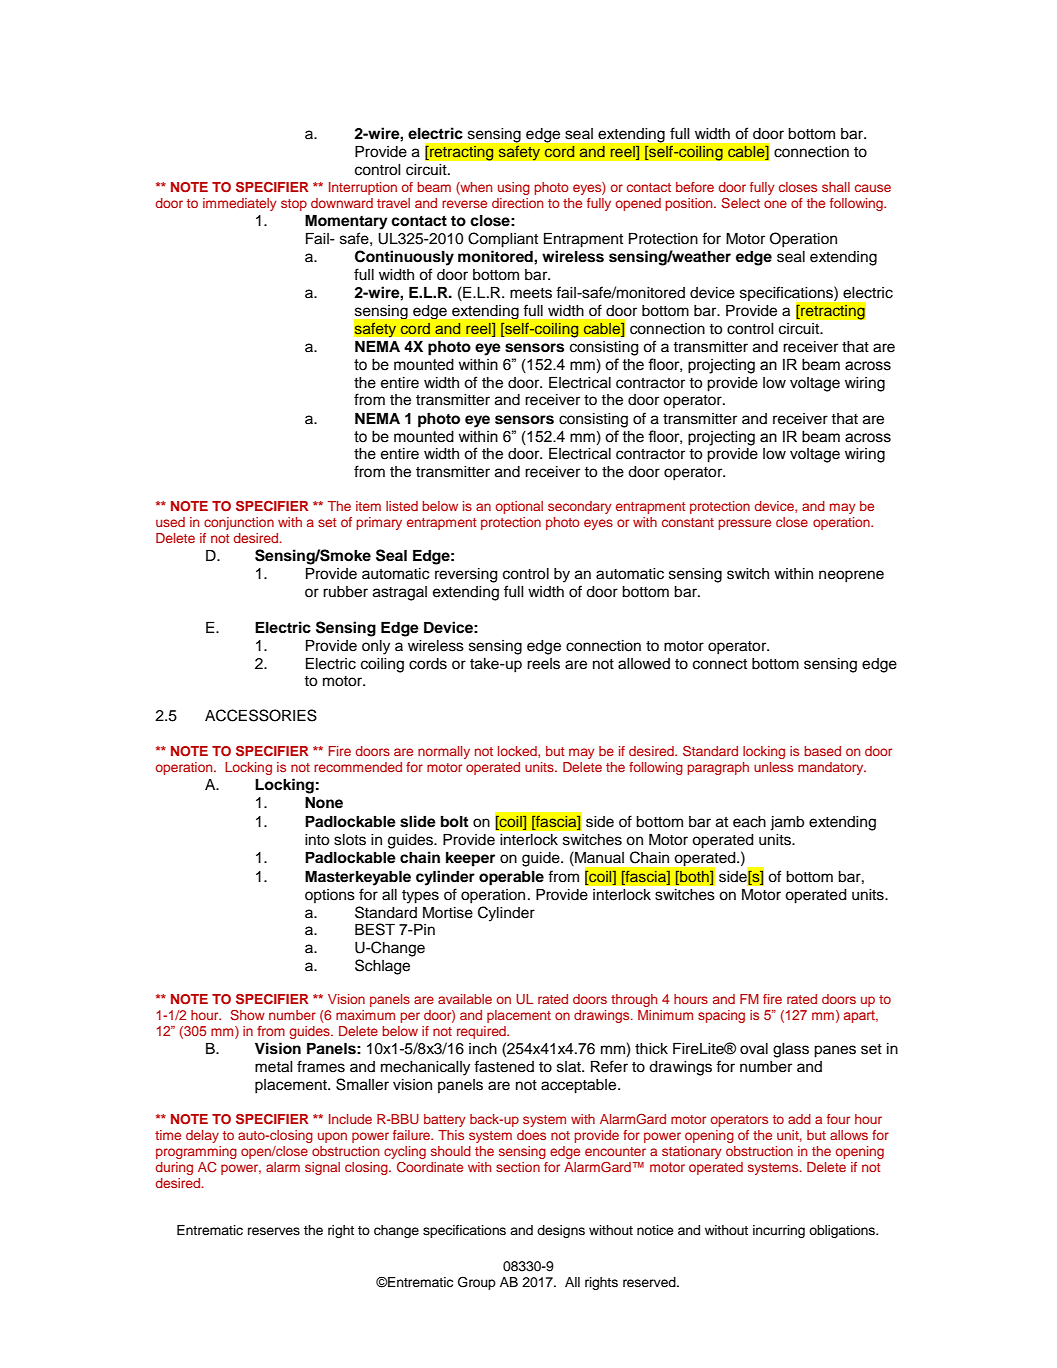  Describe the element at coordinates (740, 203) in the image. I see `Select` at that location.
